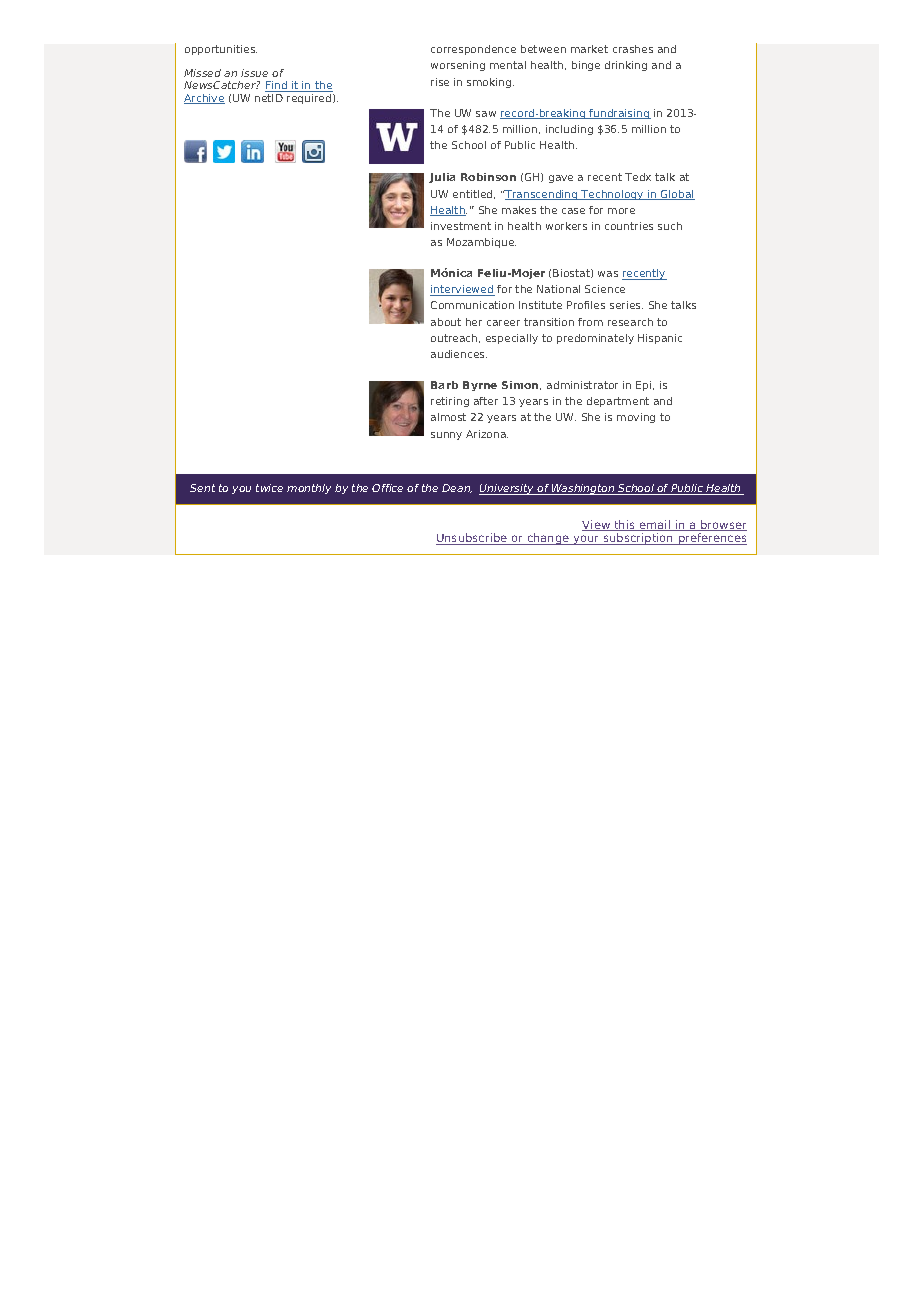 The image size is (924, 1308). Describe the element at coordinates (645, 386) in the image. I see `Epi` at that location.
